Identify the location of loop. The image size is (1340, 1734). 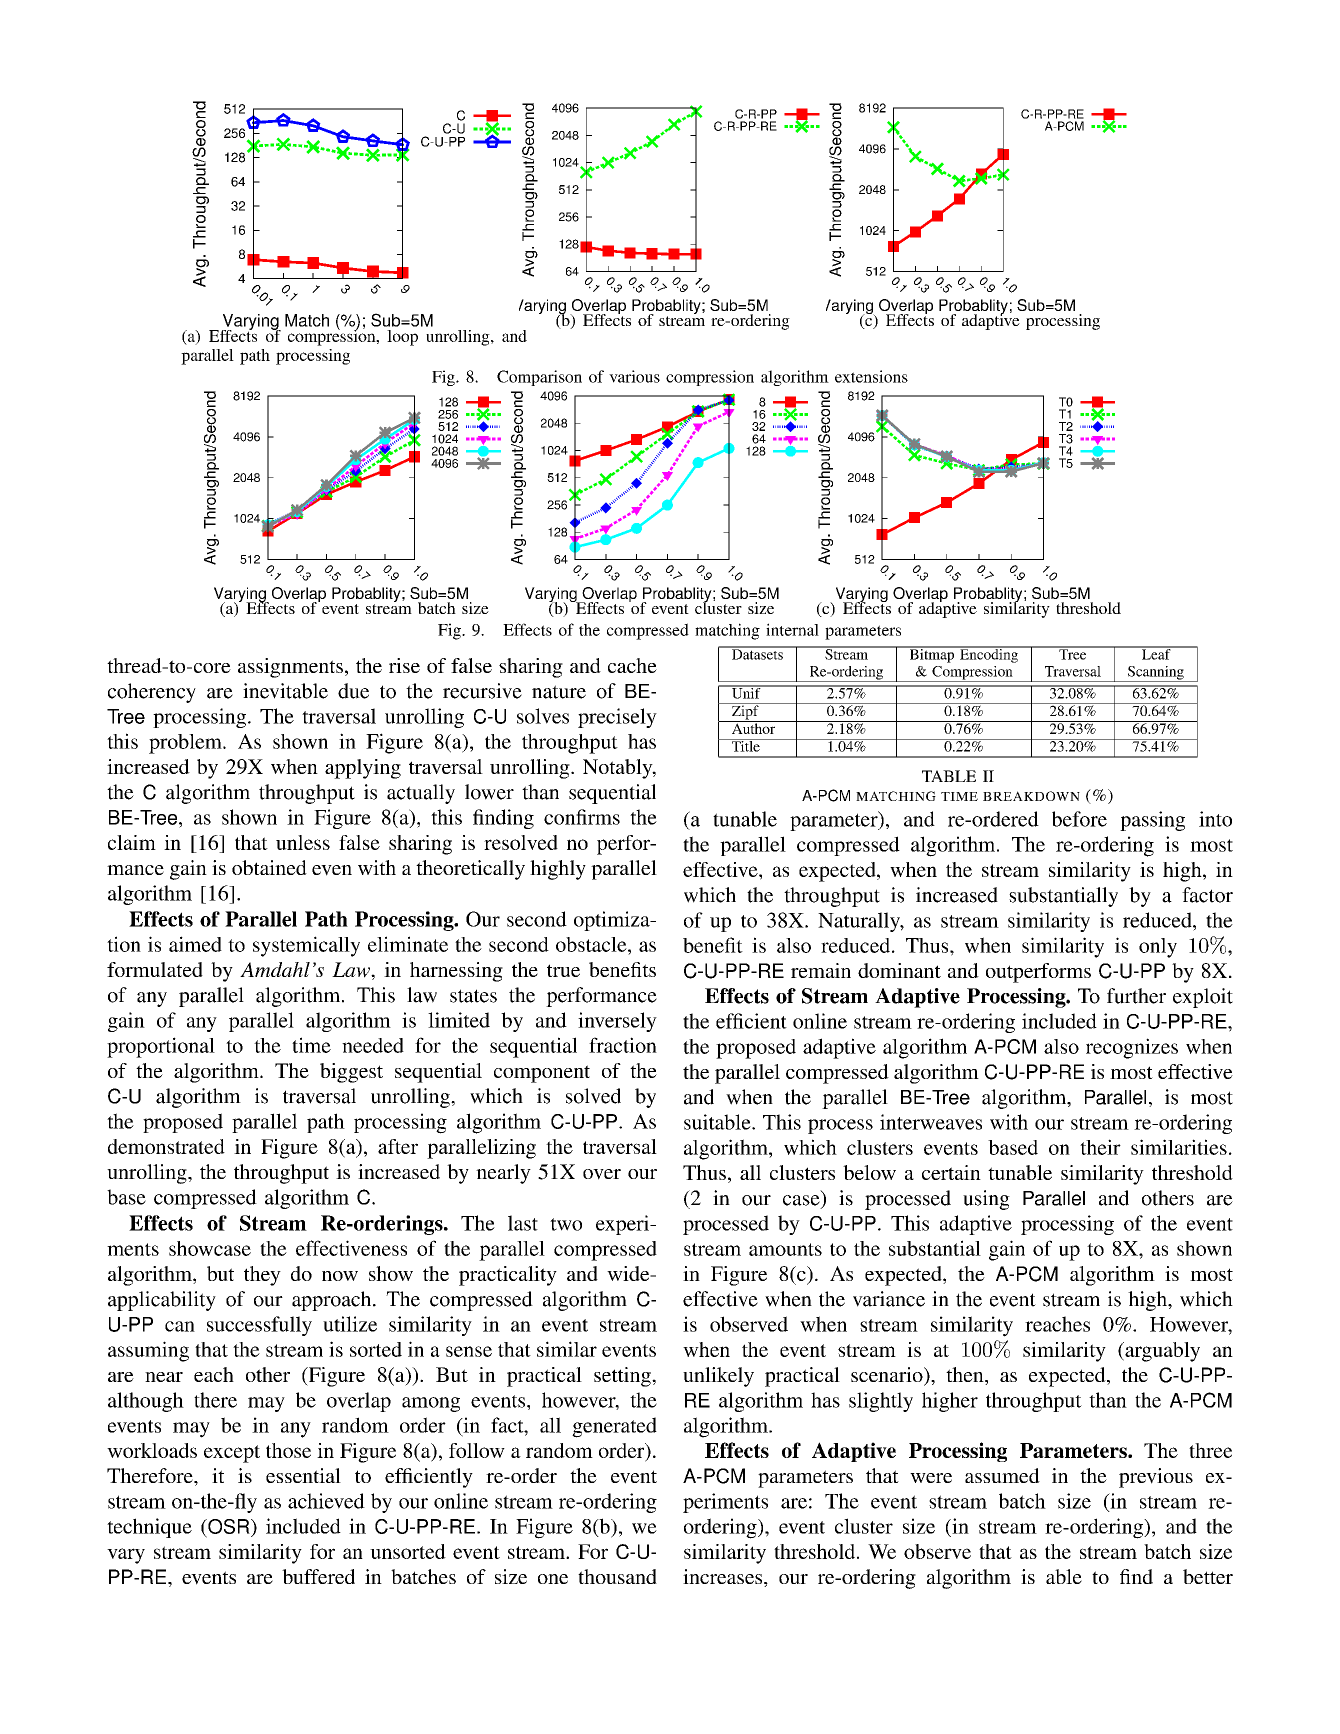
(402, 338).
